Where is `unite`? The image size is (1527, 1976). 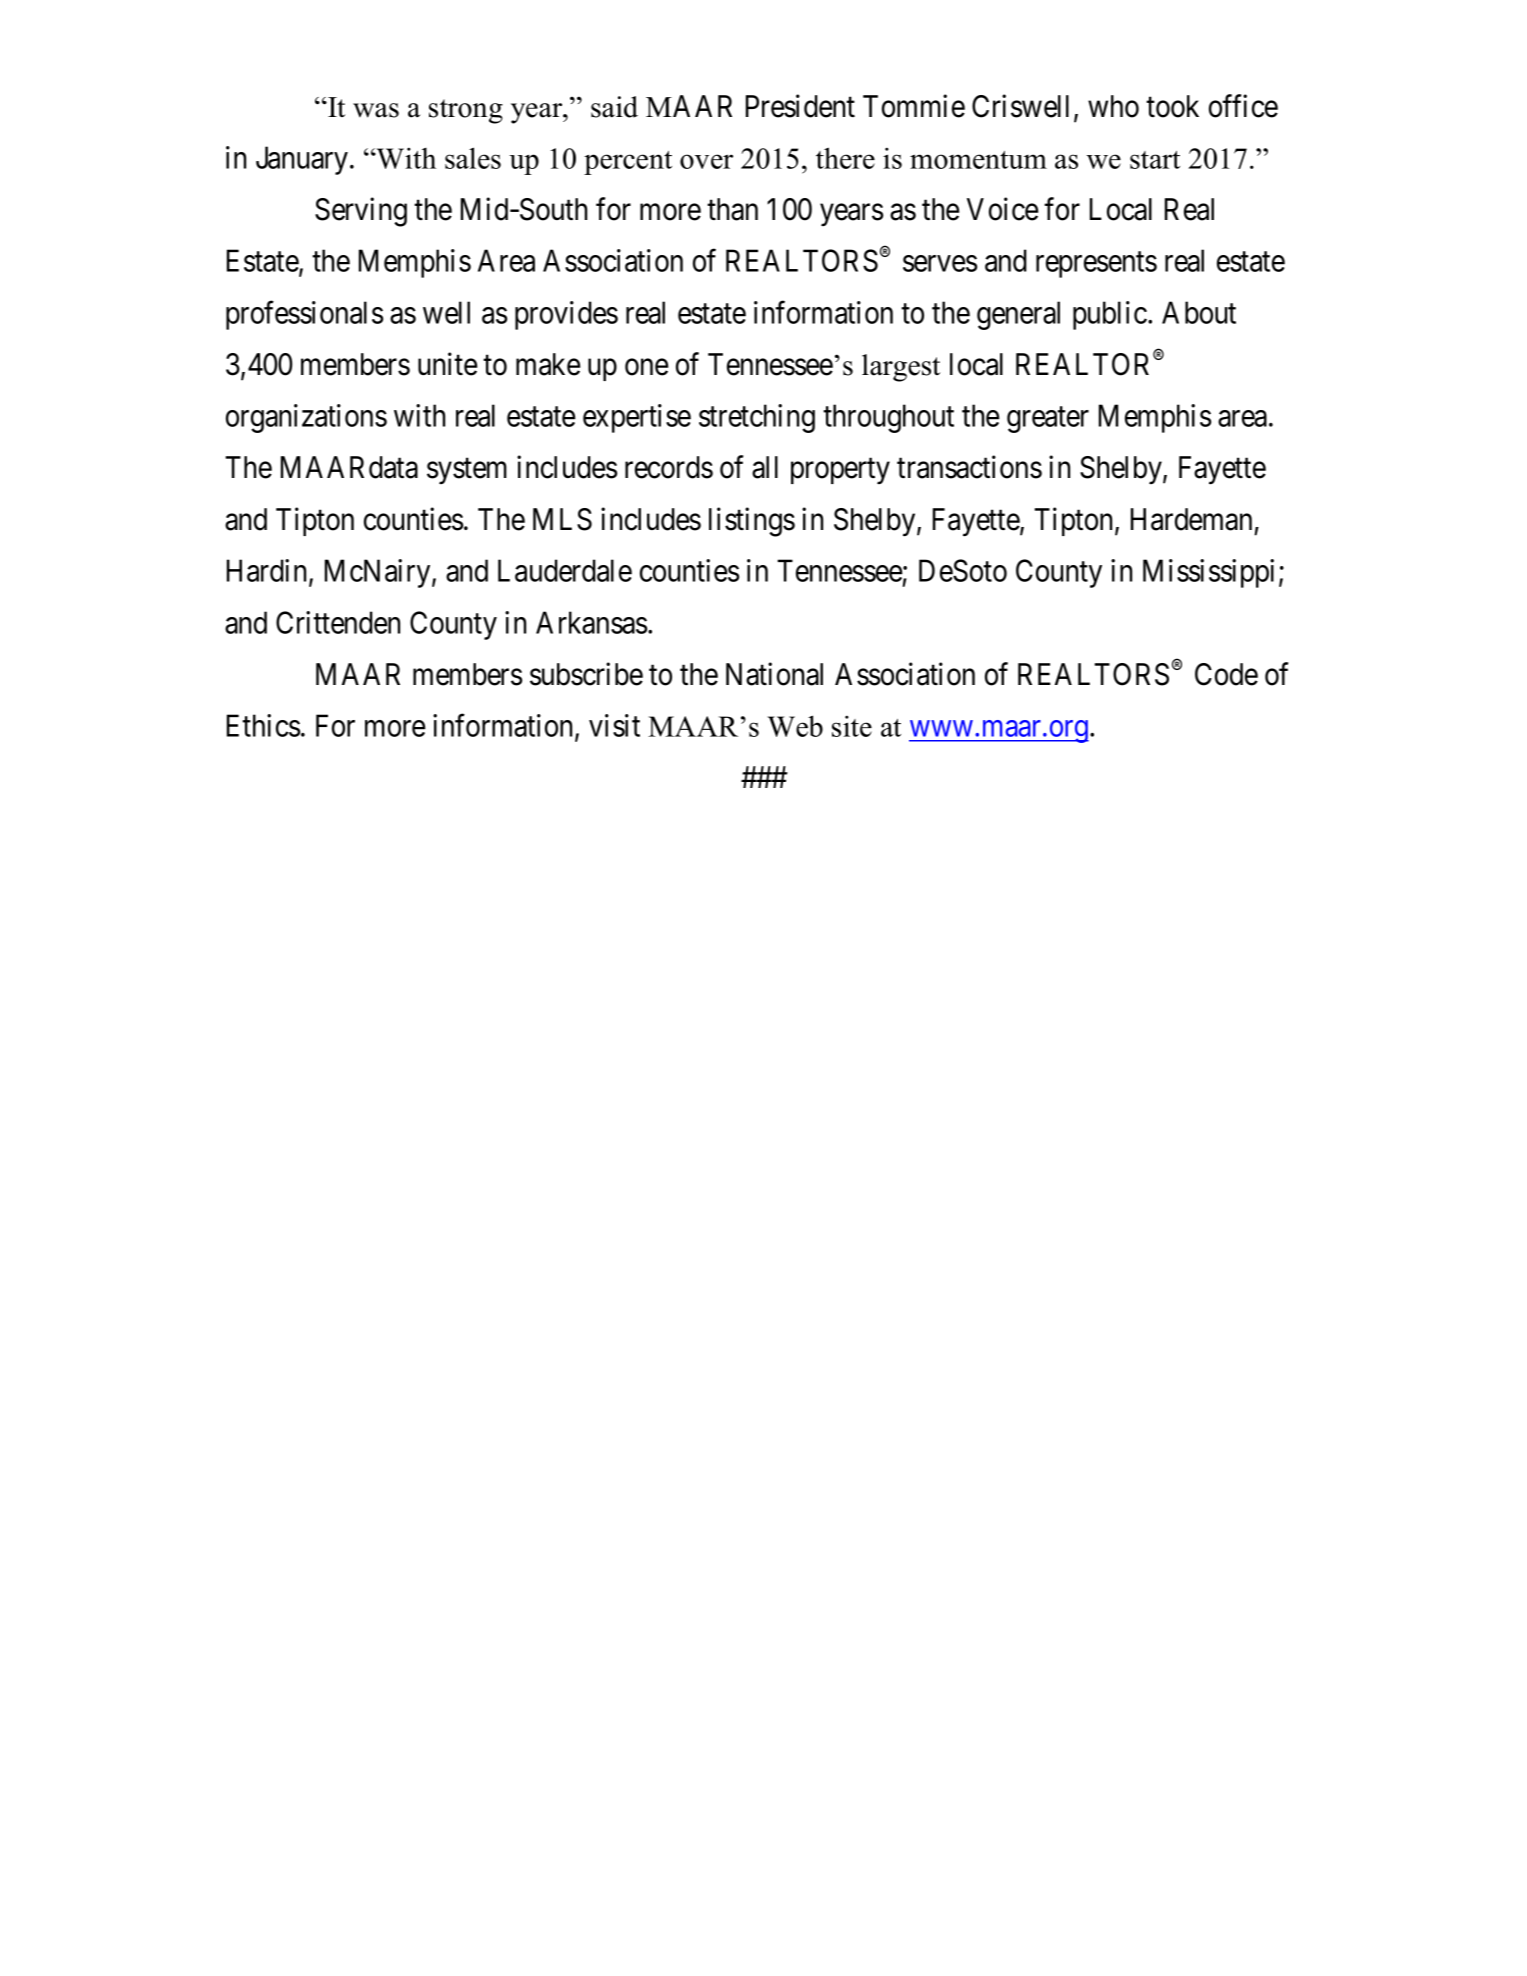
unite is located at coordinates (447, 364).
